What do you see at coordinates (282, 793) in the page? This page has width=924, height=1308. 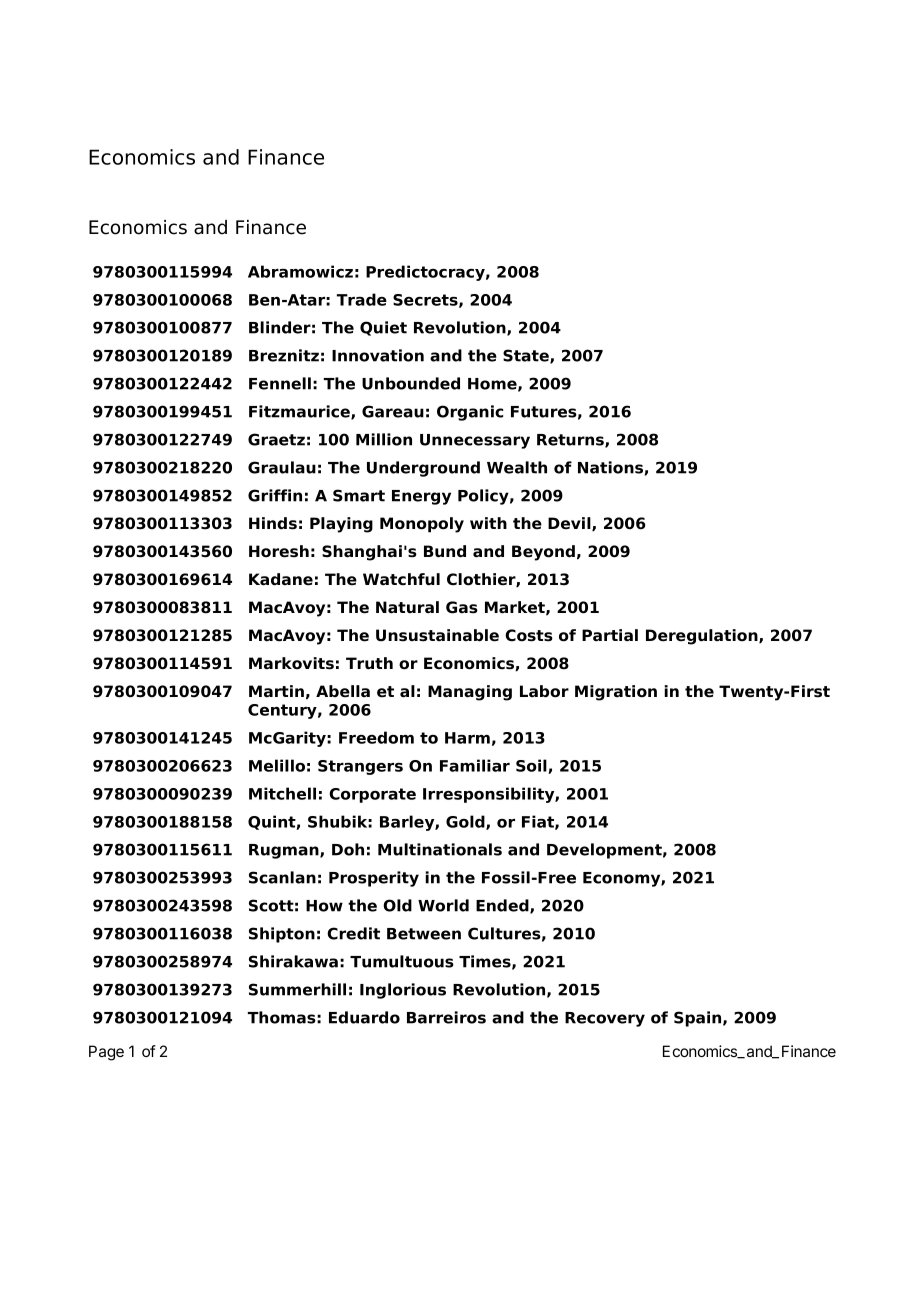 I see `Mitchell` at bounding box center [282, 793].
